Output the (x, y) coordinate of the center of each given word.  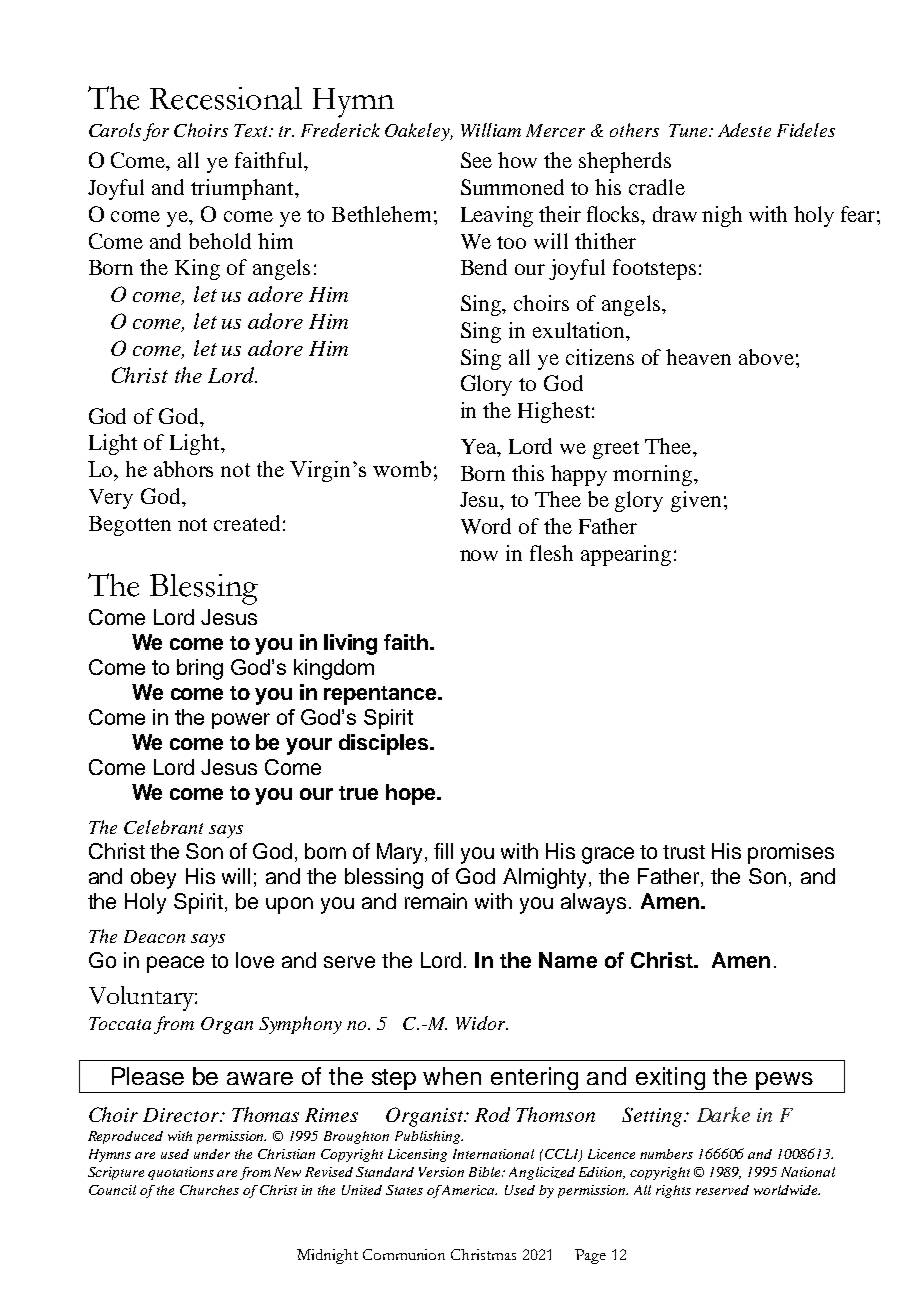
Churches (209, 1190)
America (469, 1190)
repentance (381, 695)
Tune (689, 130)
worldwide (787, 1190)
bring (200, 669)
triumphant (243, 189)
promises (791, 853)
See (476, 160)
